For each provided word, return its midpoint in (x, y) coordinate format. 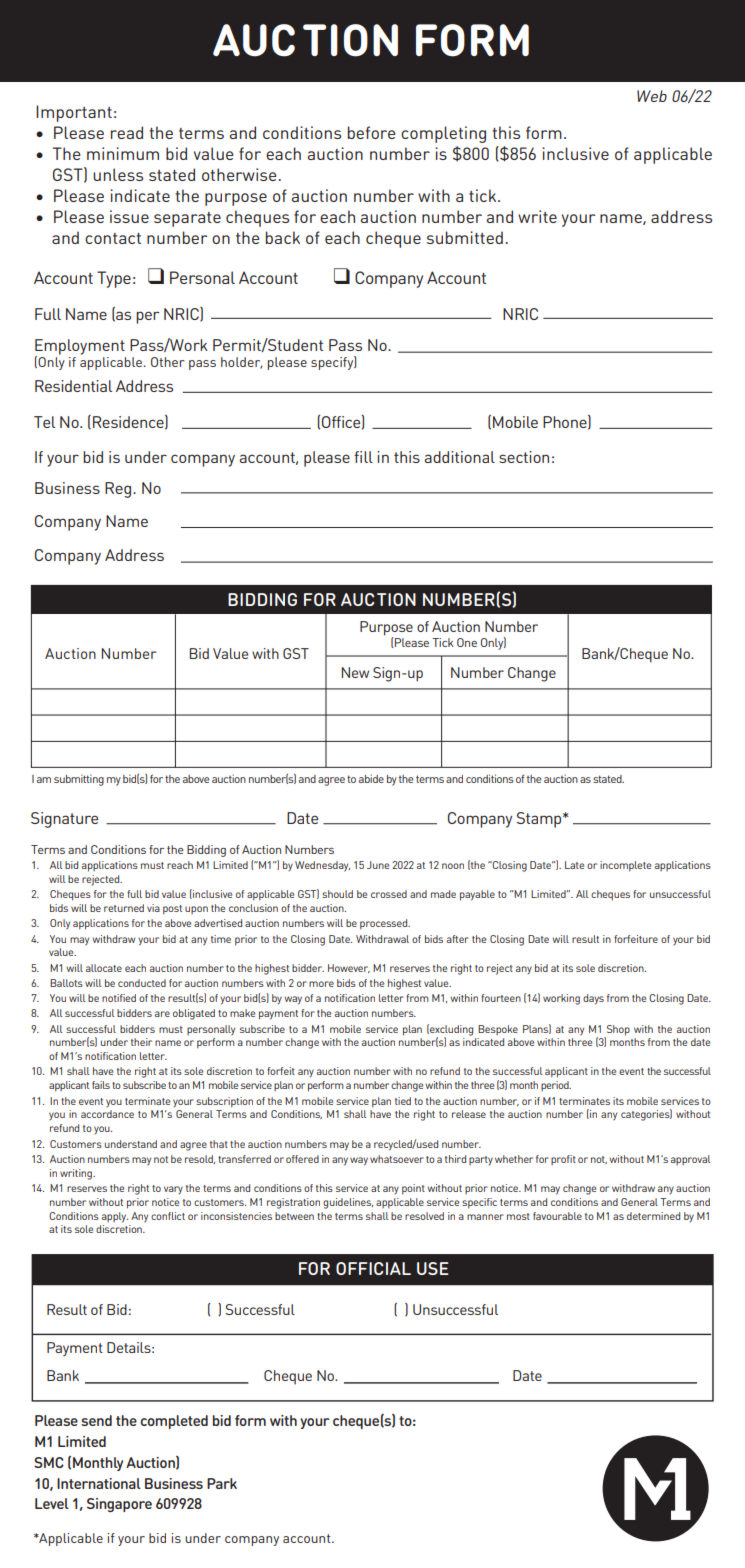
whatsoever (397, 1159)
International (99, 1483)
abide (371, 778)
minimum (123, 153)
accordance (107, 1114)
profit (563, 1160)
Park (222, 1483)
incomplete (625, 866)
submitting (79, 780)
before (371, 132)
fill (363, 457)
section (524, 457)
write (537, 216)
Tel (44, 422)
